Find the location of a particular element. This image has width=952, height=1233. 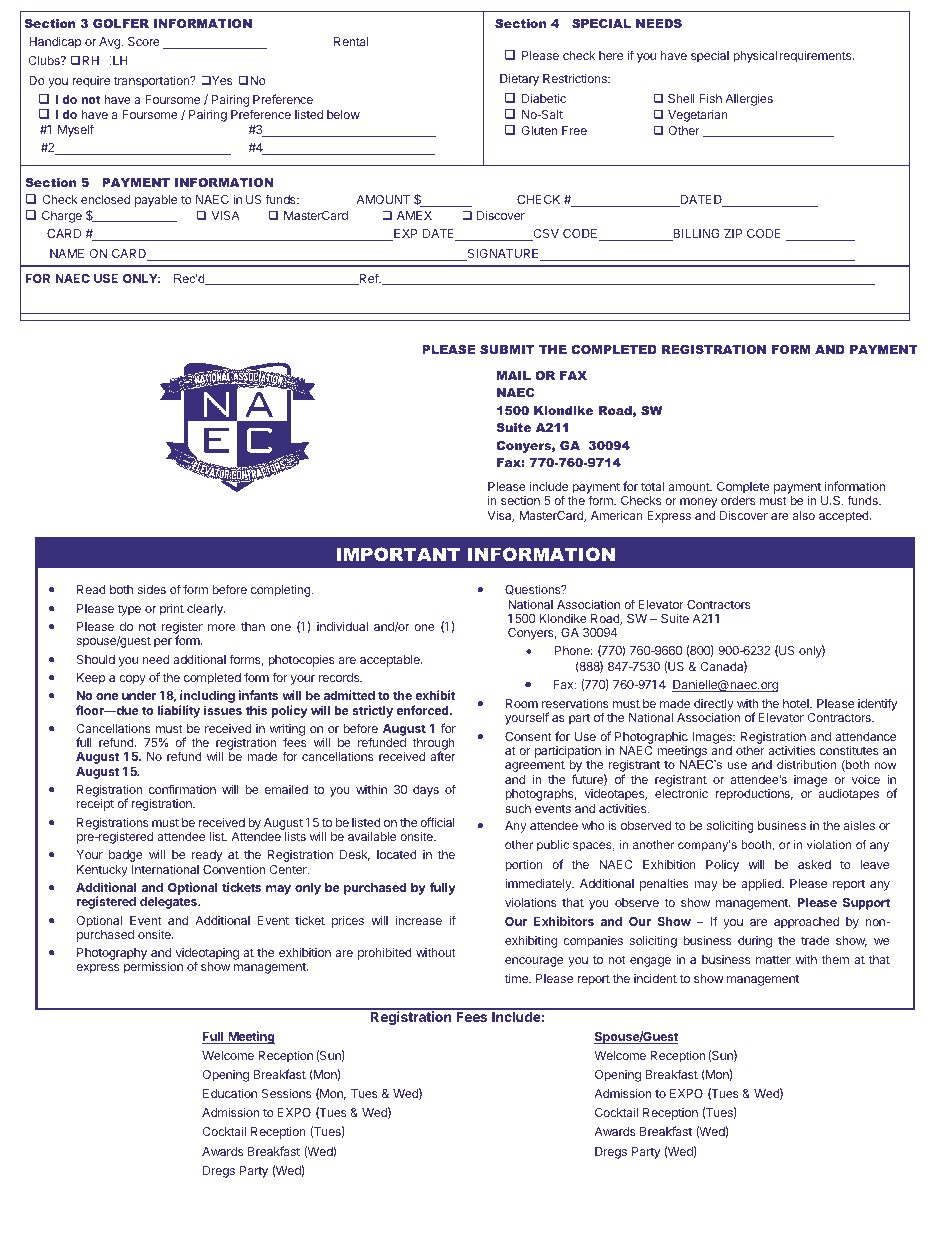

Allergies is located at coordinates (749, 99).
